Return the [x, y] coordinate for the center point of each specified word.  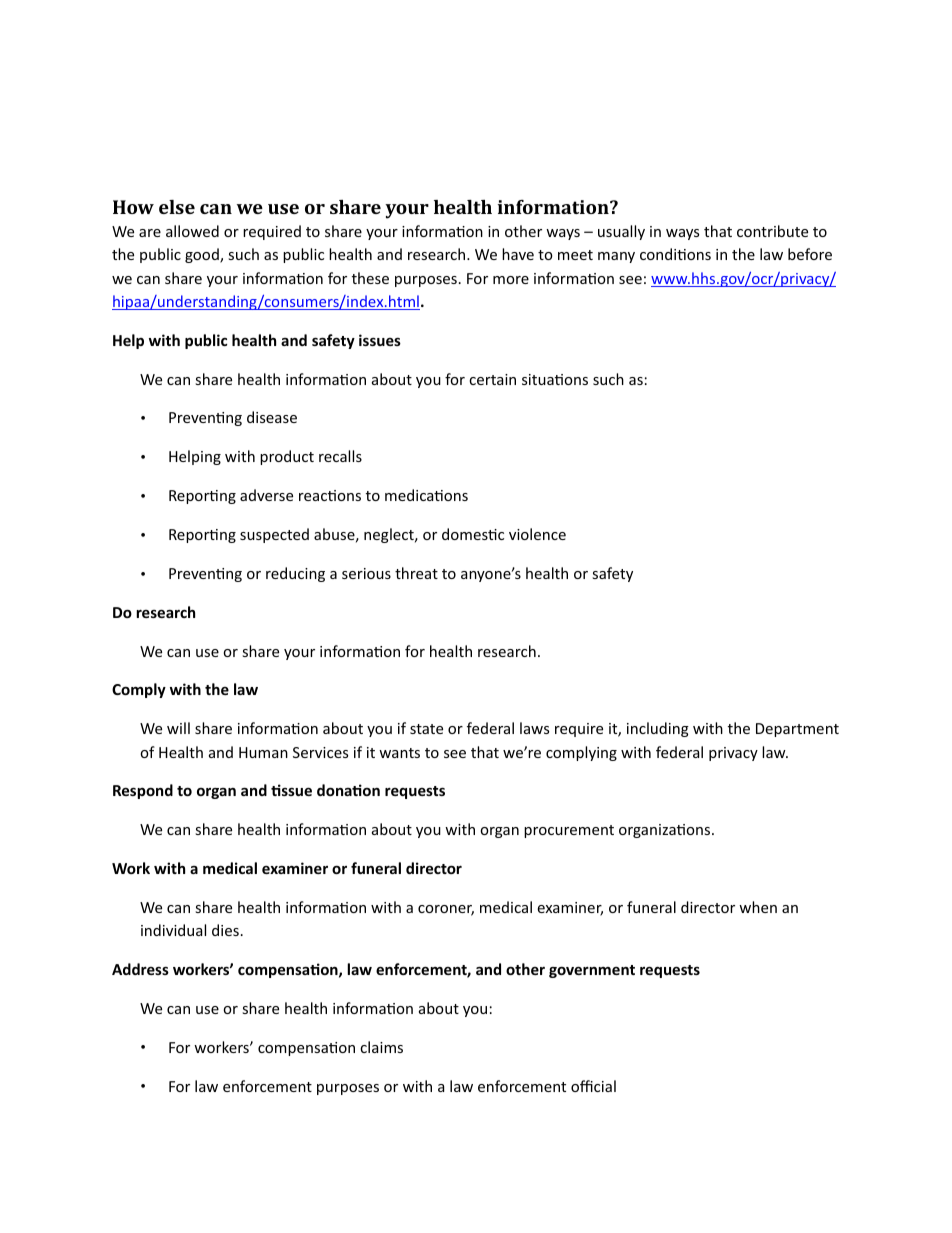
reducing [295, 574]
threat [416, 573]
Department [797, 730]
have [518, 254]
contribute [772, 231]
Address [140, 969]
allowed [192, 231]
